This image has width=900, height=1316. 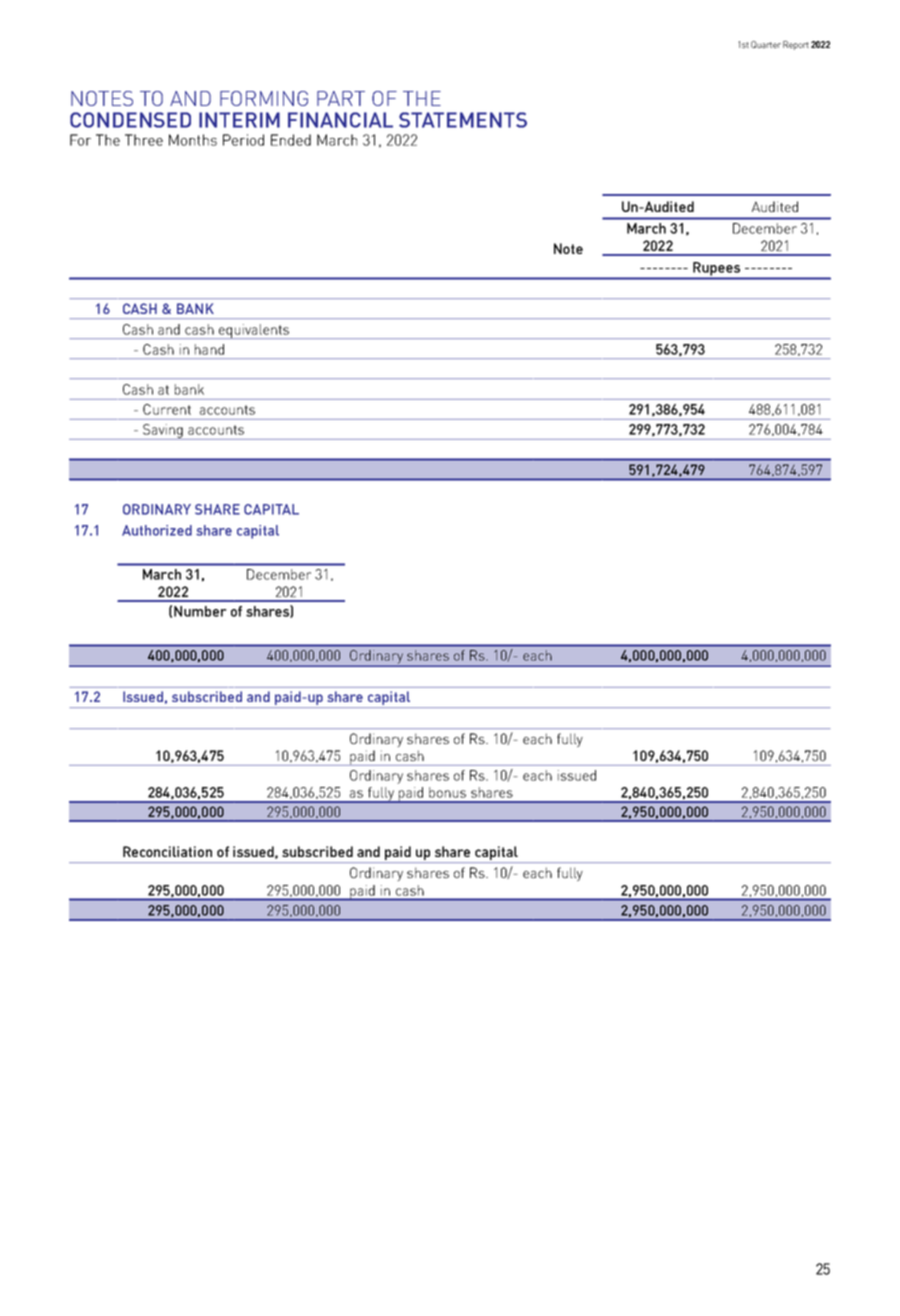 What do you see at coordinates (264, 98) in the image?
I see `FORMING` at bounding box center [264, 98].
